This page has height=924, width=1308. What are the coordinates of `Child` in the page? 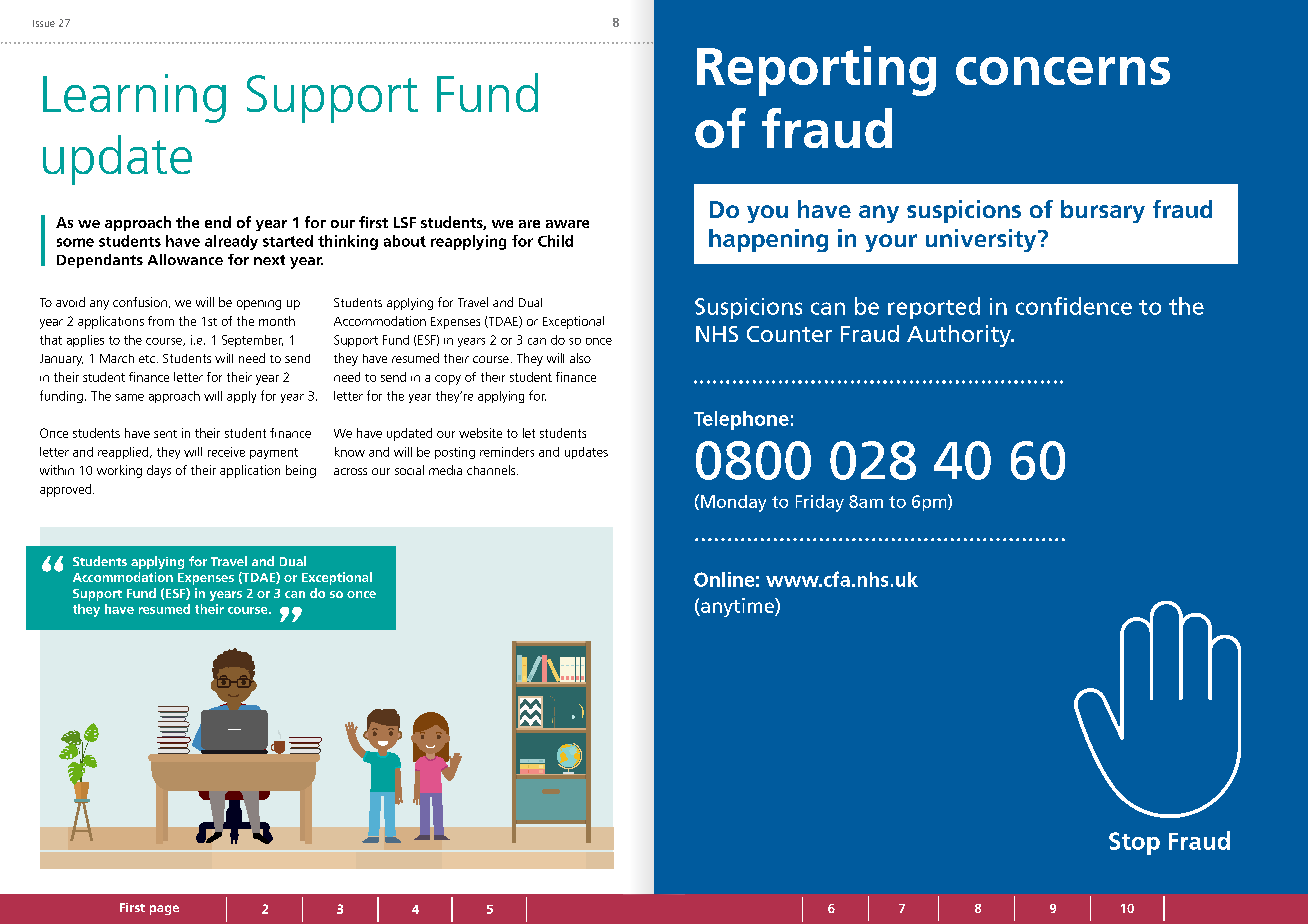 It's located at (555, 241).
